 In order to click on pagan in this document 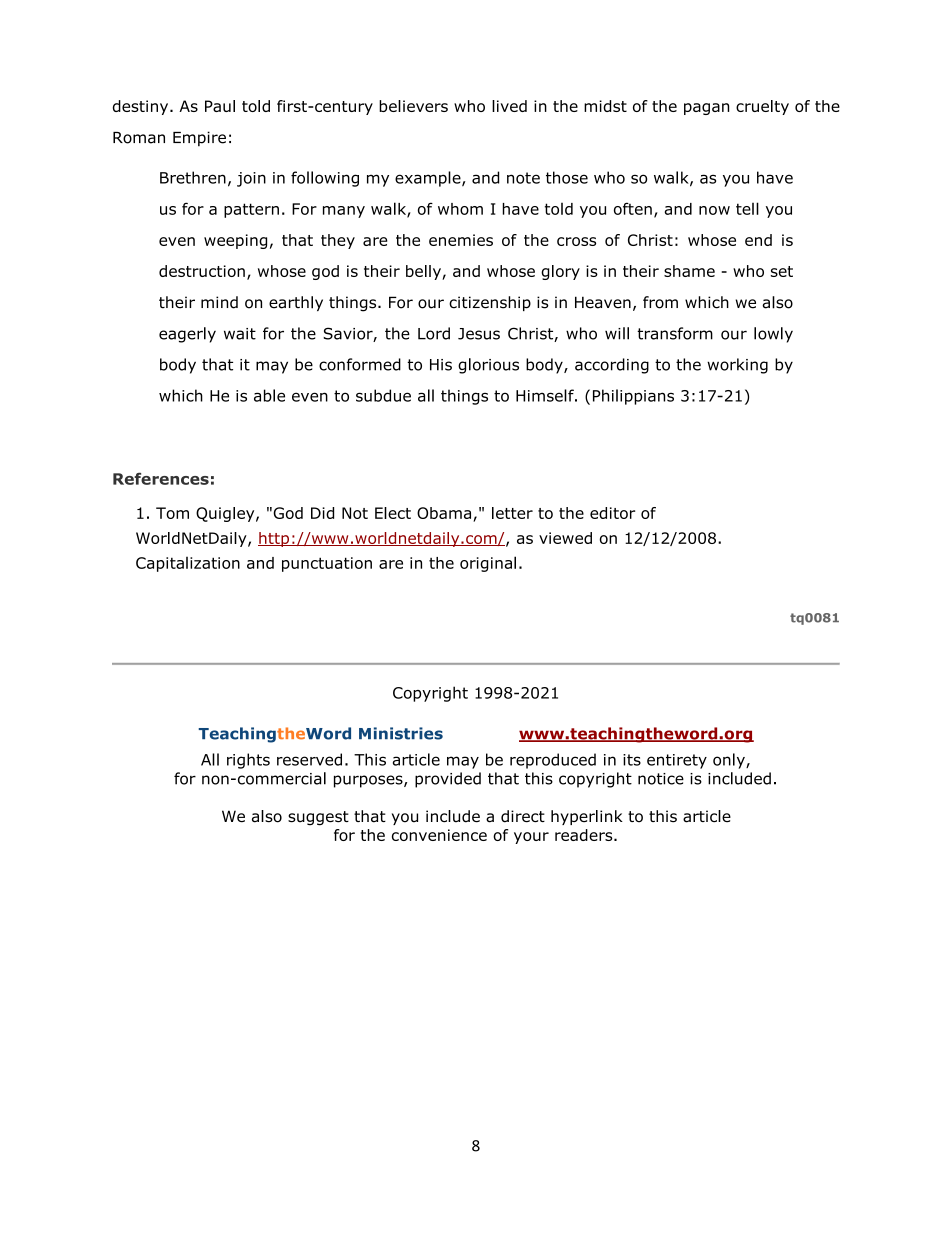, I will do `click(706, 109)`.
